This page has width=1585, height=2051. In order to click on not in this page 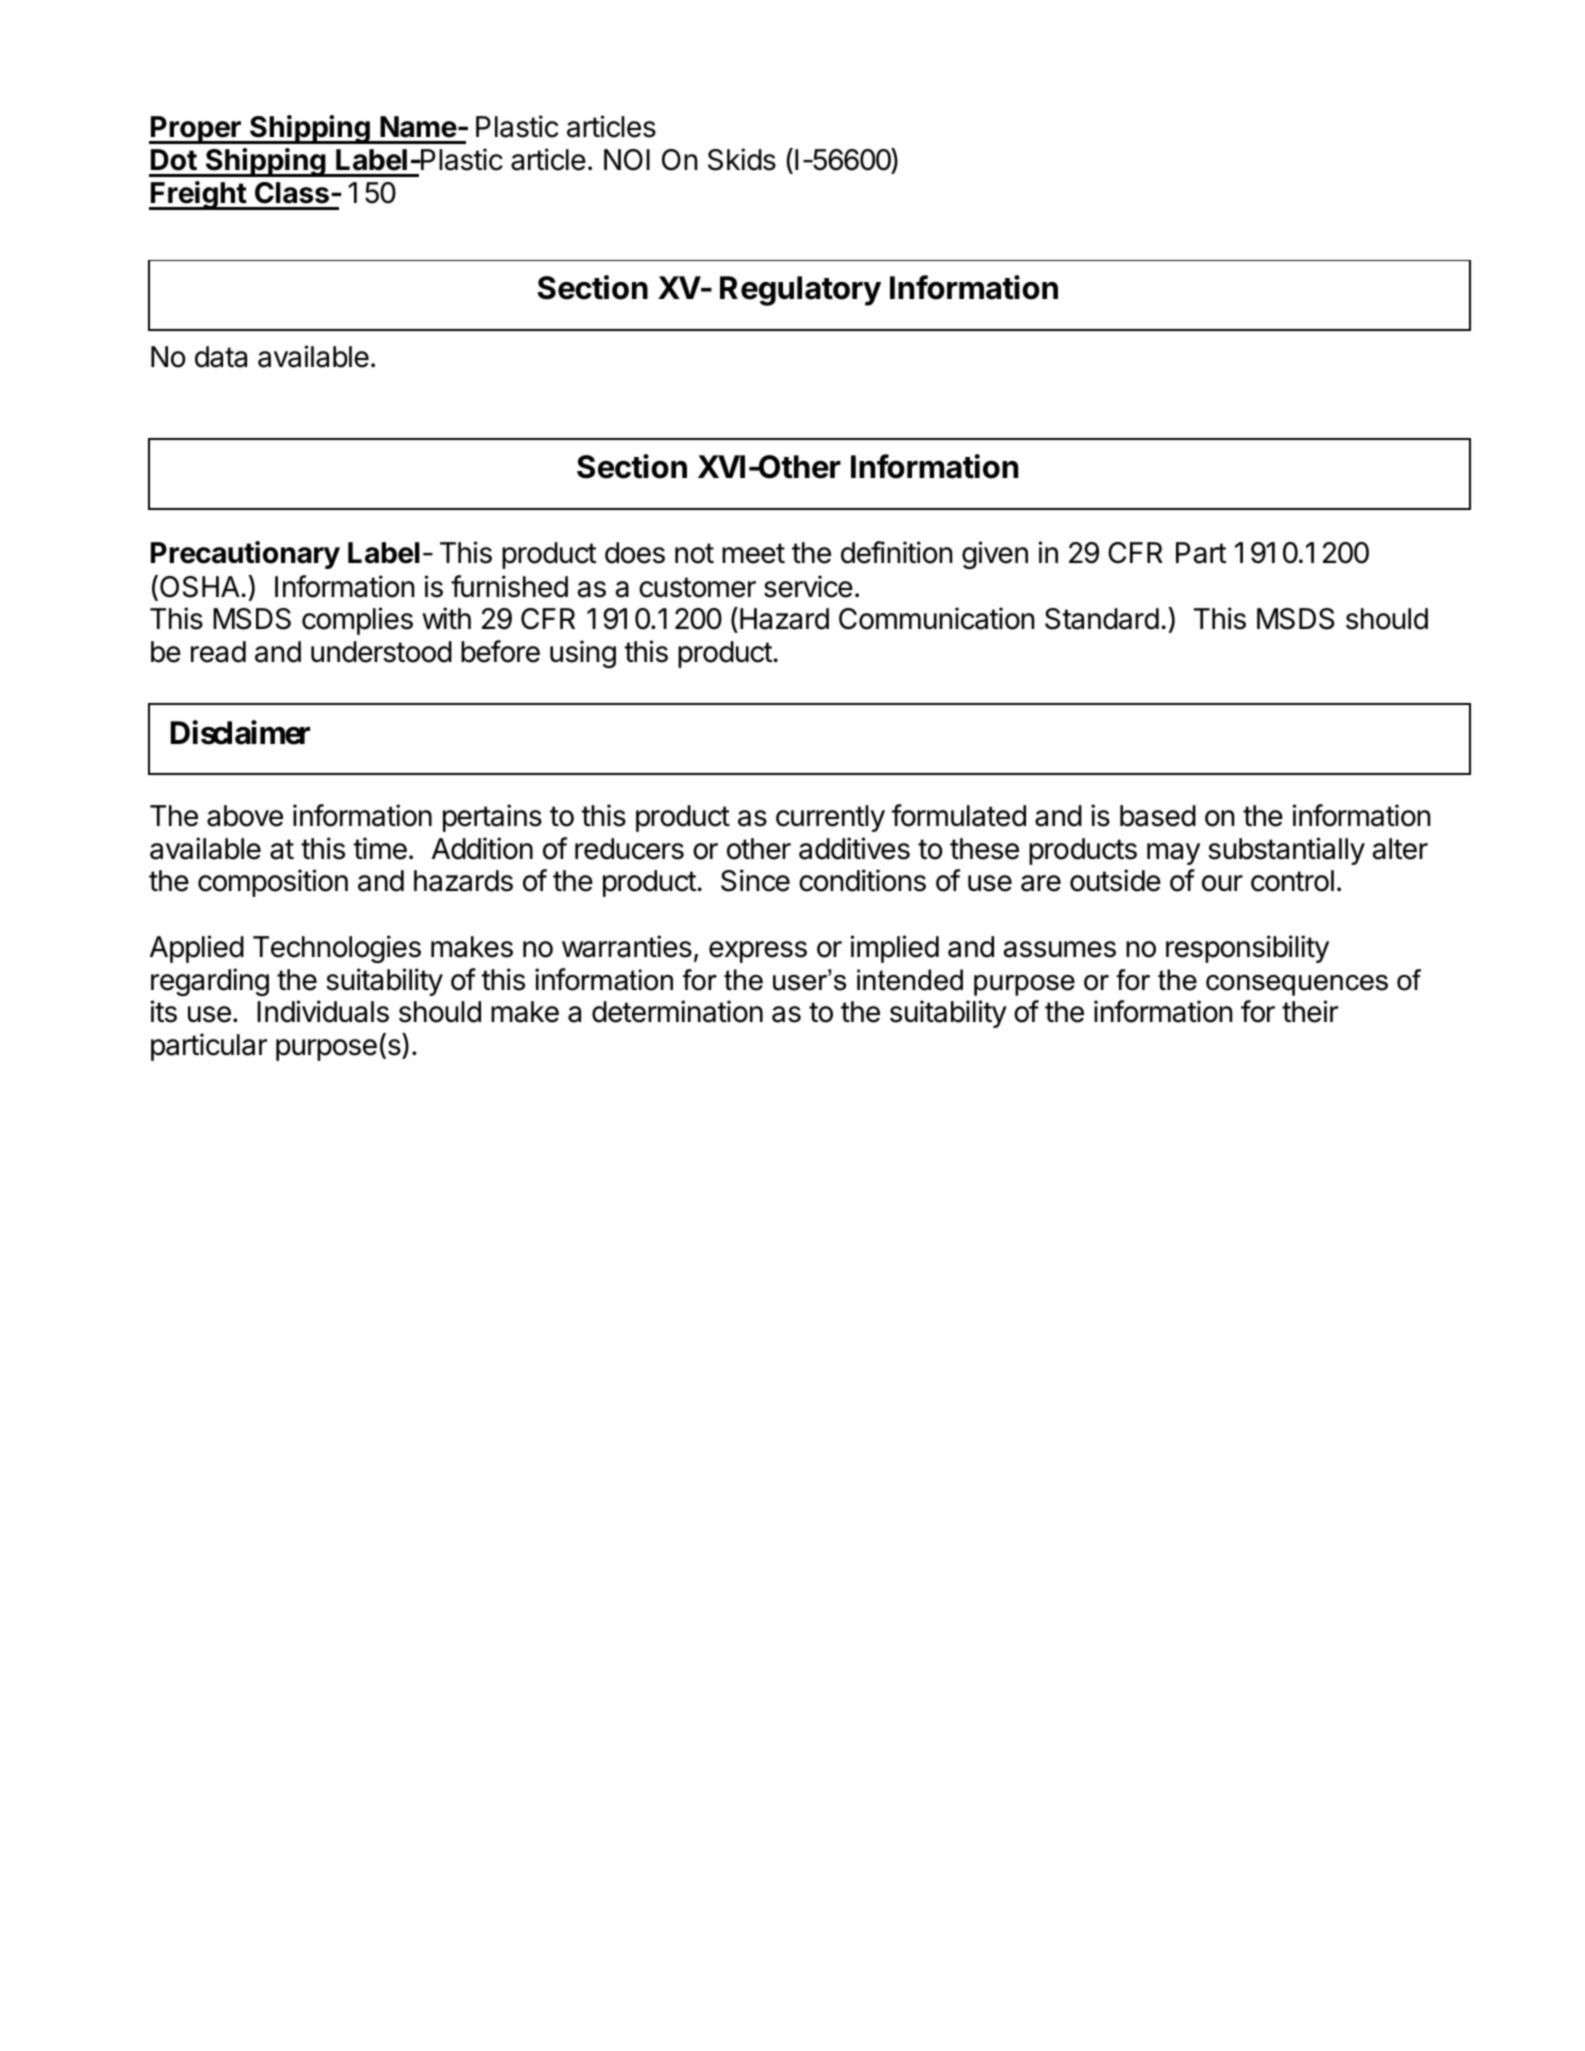, I will do `click(694, 553)`.
